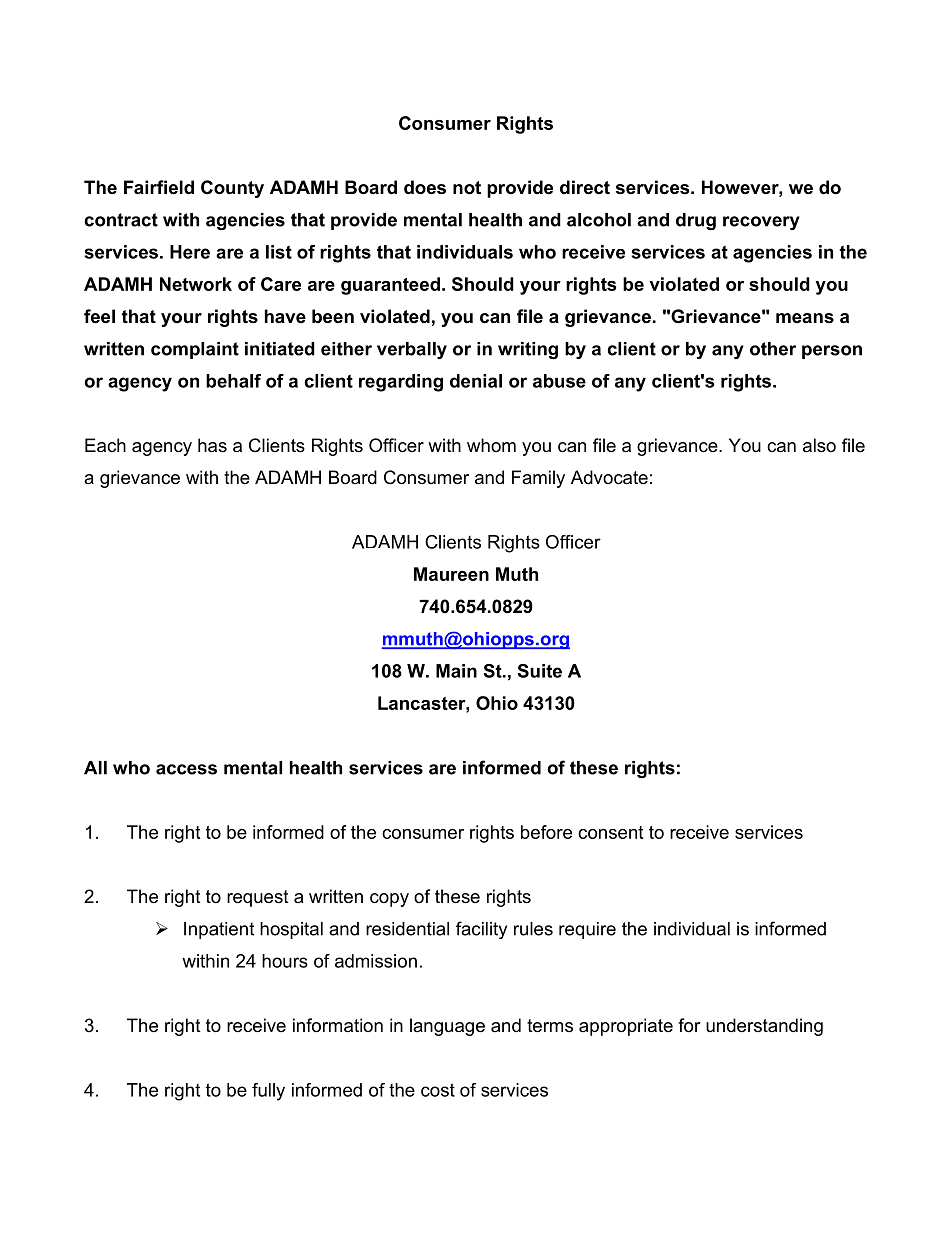  I want to click on access, so click(186, 769).
